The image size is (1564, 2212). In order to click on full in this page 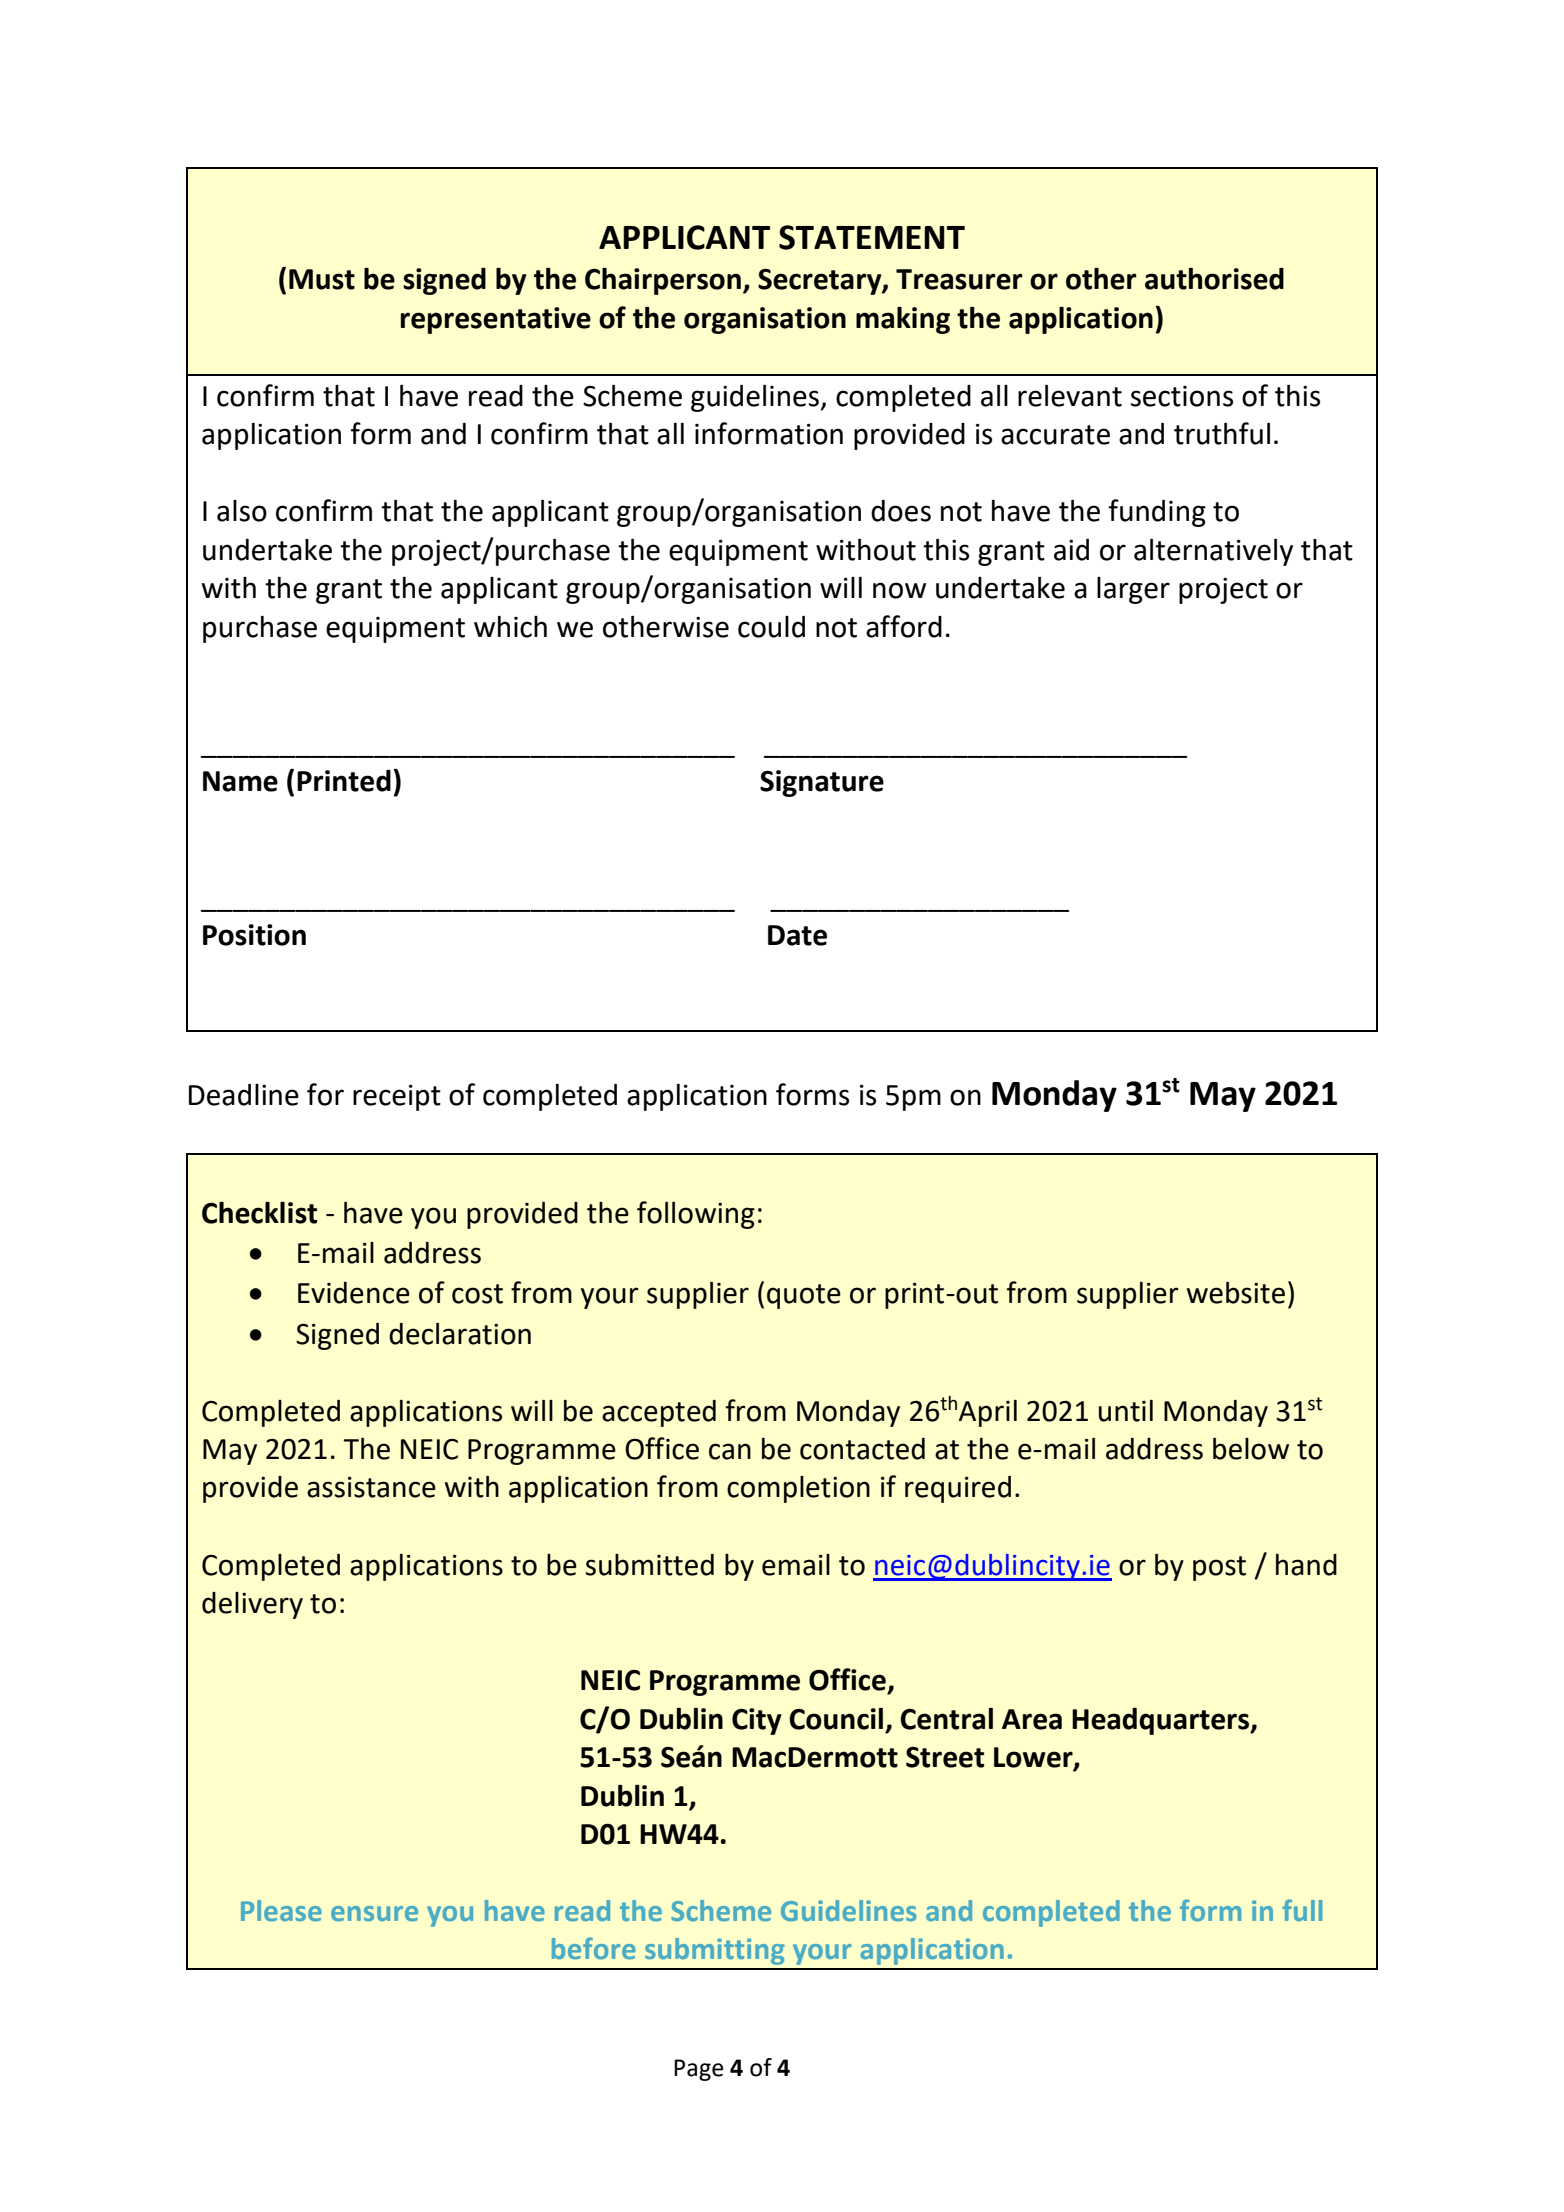, I will do `click(1302, 1910)`.
